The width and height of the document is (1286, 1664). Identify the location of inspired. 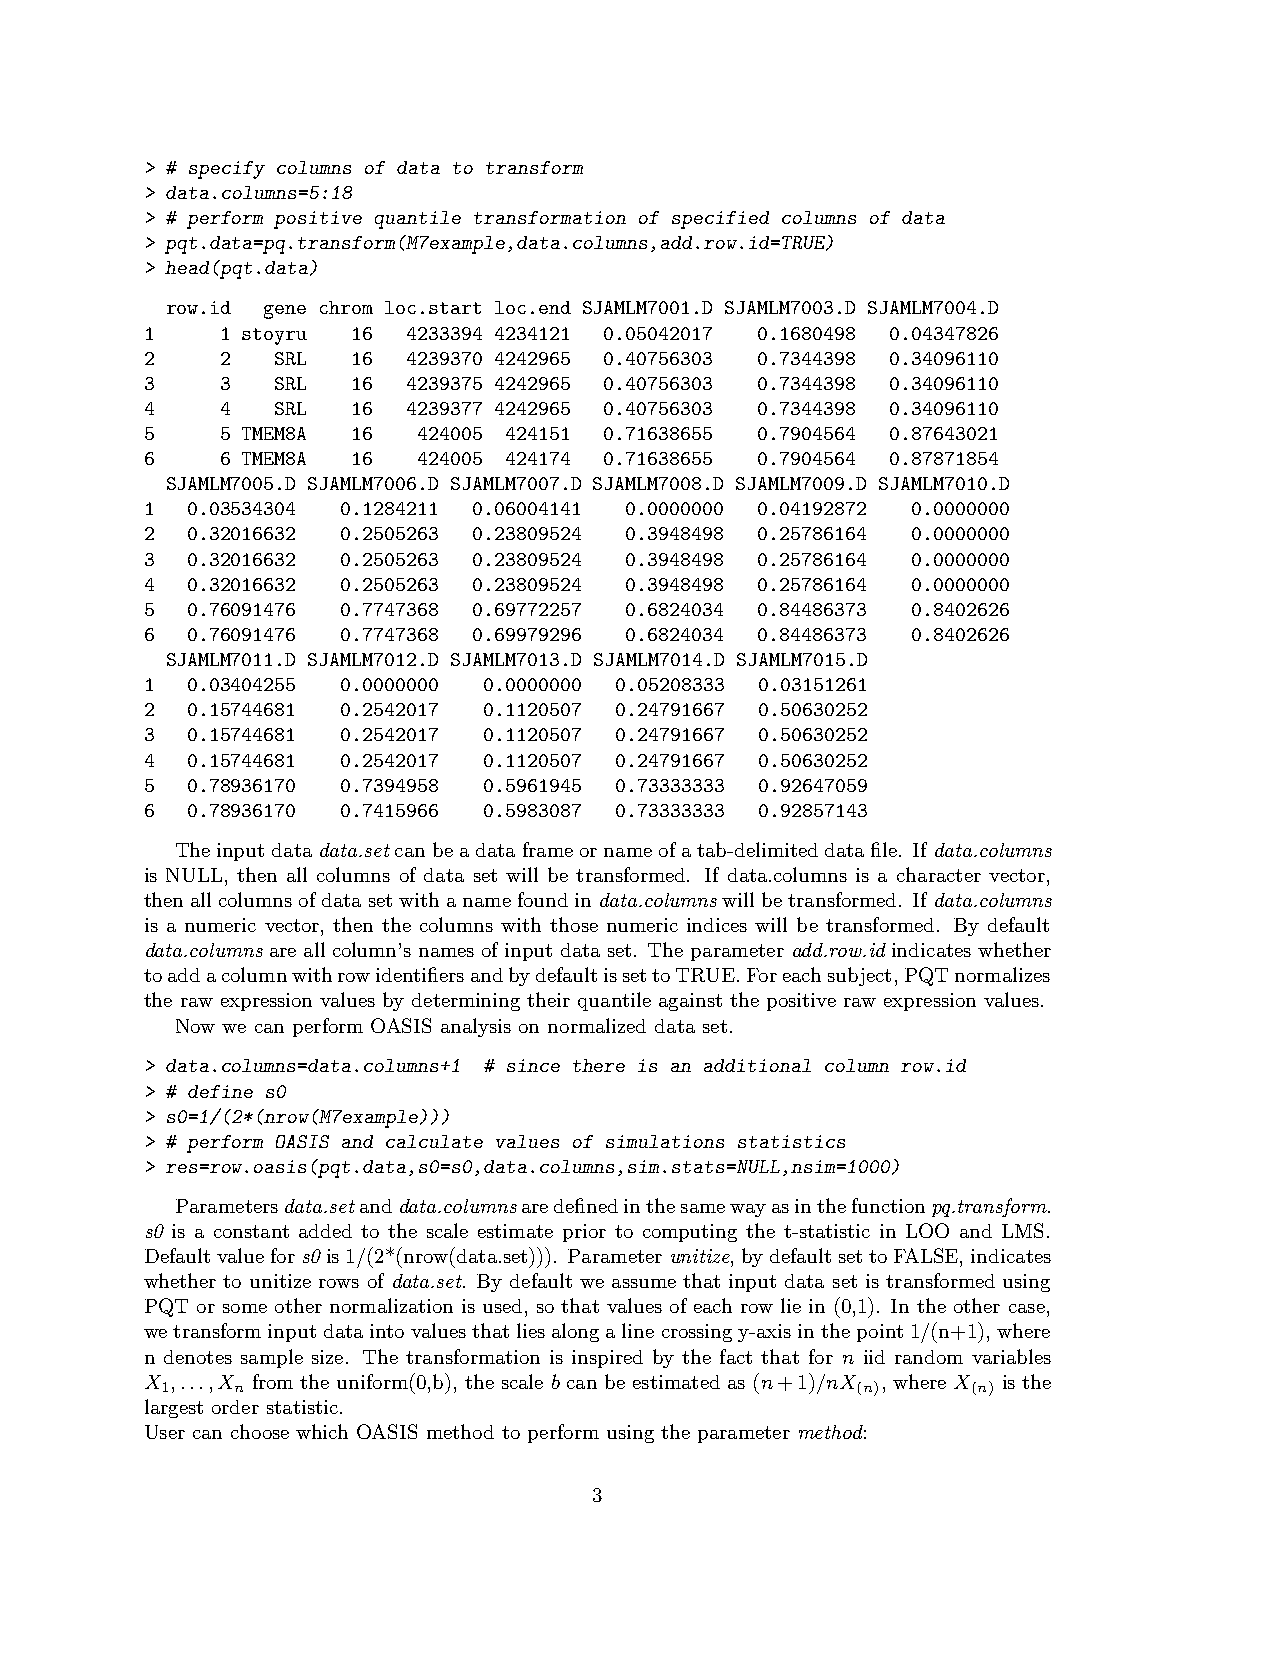
(607, 1359).
